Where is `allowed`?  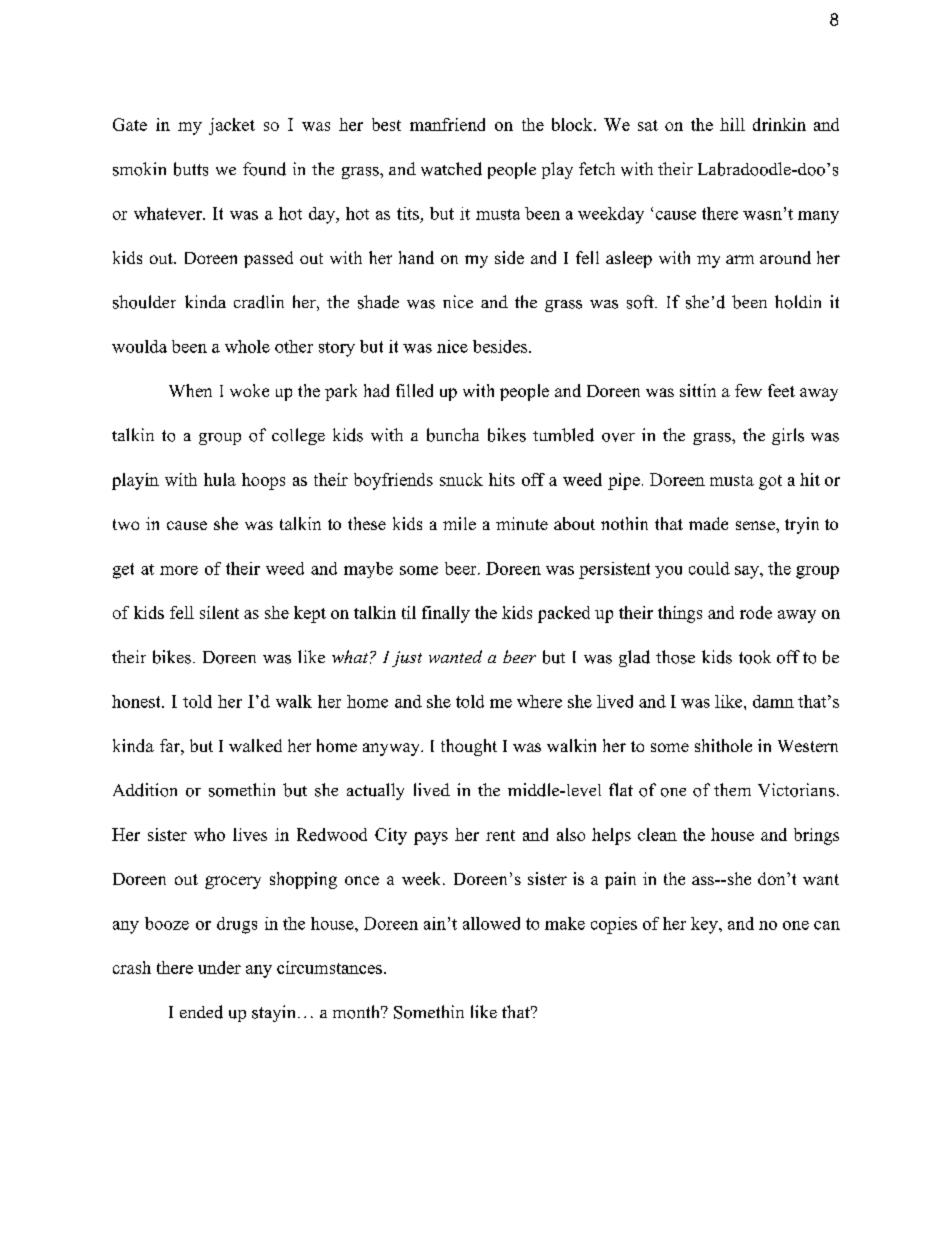 allowed is located at coordinates (491, 923).
